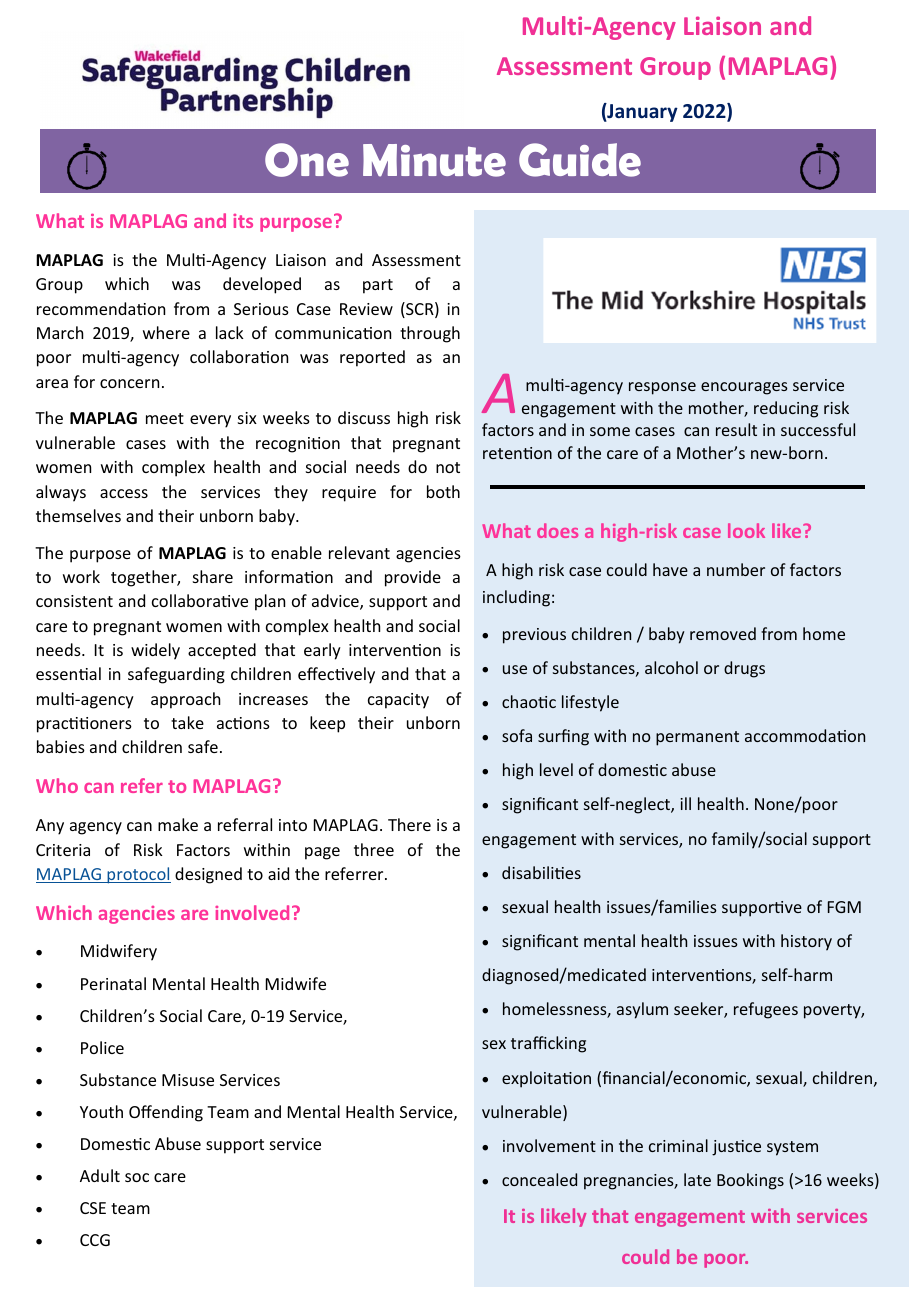 The image size is (924, 1308). Describe the element at coordinates (398, 701) in the page. I see `capacity` at that location.
